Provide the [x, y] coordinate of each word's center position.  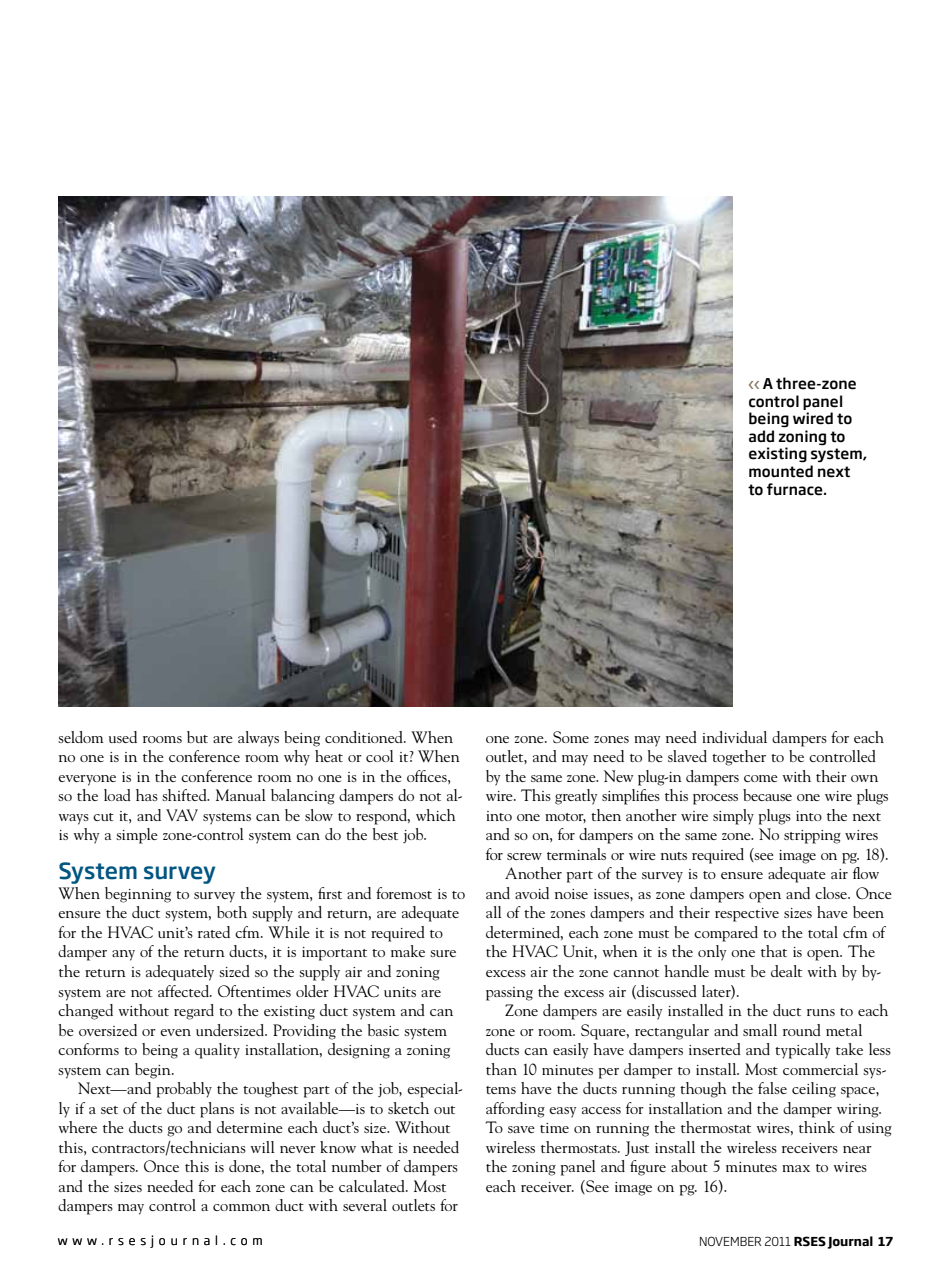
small [760, 1030]
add [761, 436]
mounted [781, 471]
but [197, 737]
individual [734, 737]
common [241, 1207]
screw [524, 856]
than [501, 1069]
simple [137, 836]
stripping [812, 837]
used [123, 737]
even [175, 1032]
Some [571, 737]
